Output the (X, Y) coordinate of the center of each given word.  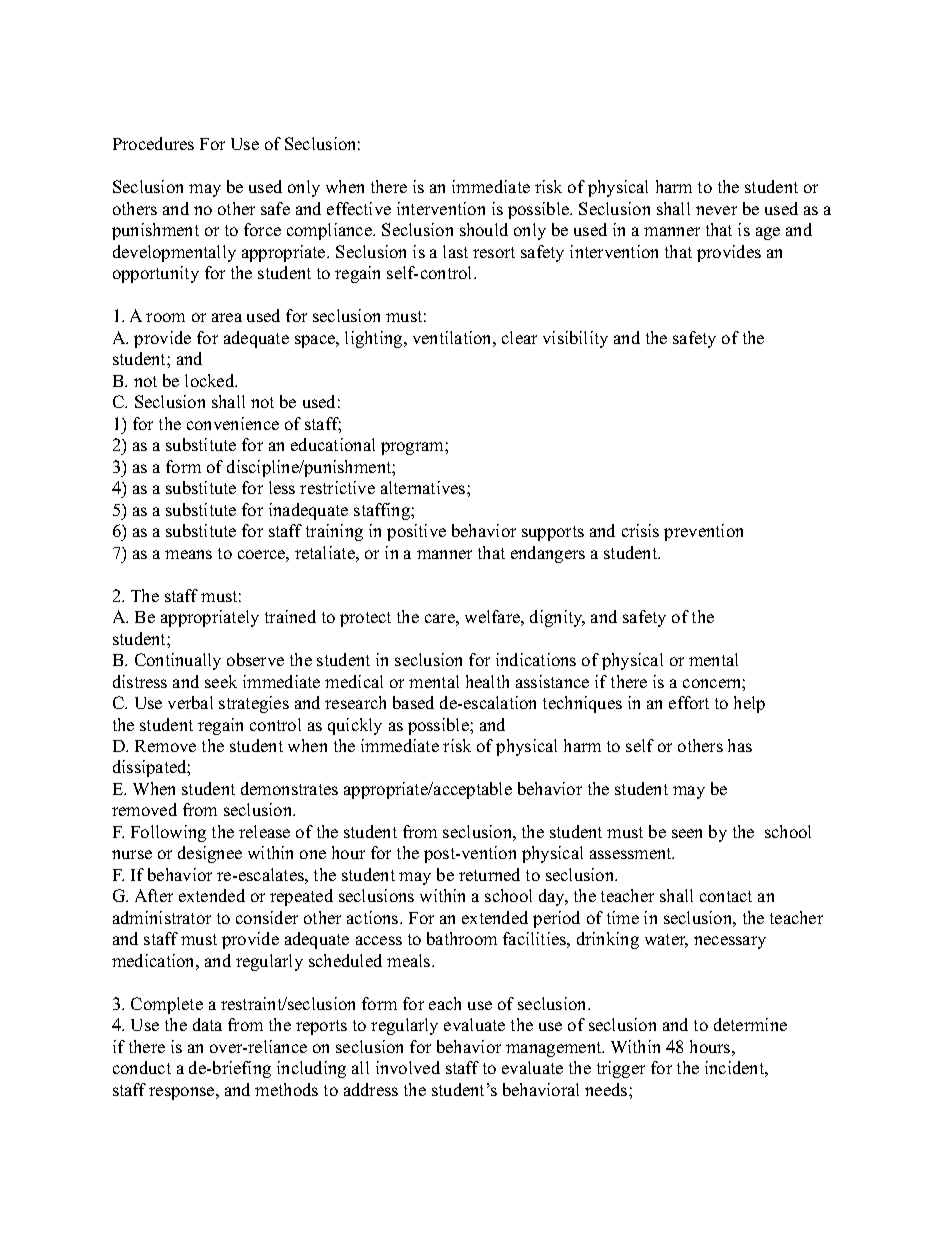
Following (168, 833)
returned (489, 874)
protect (365, 619)
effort (689, 702)
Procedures (153, 143)
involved (408, 1067)
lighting (375, 339)
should (484, 229)
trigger (621, 1069)
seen (687, 833)
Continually (178, 661)
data (207, 1024)
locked (211, 380)
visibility (575, 339)
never (716, 210)
